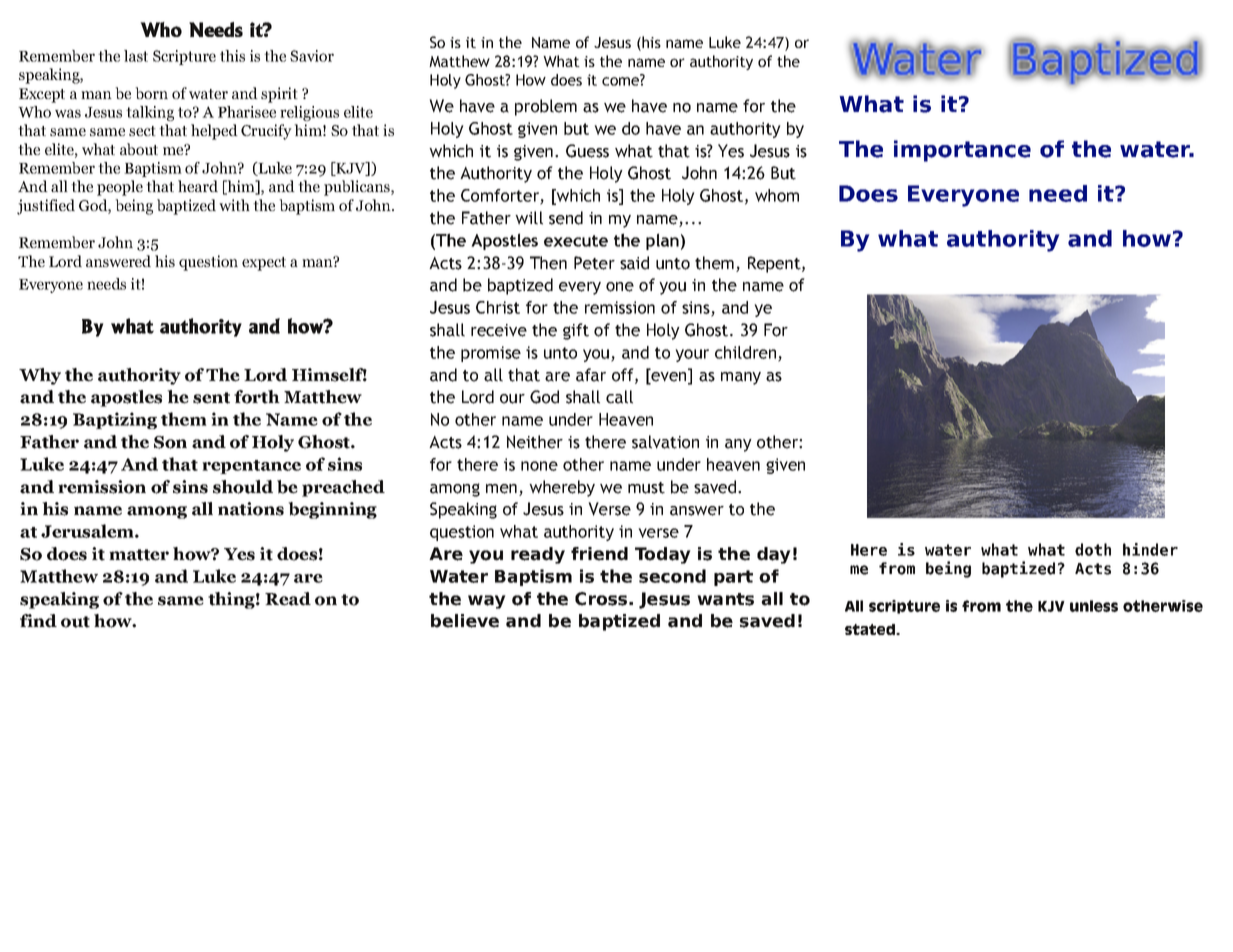 This image has width=1233, height=952. What do you see at coordinates (38, 621) in the image?
I see `find` at bounding box center [38, 621].
